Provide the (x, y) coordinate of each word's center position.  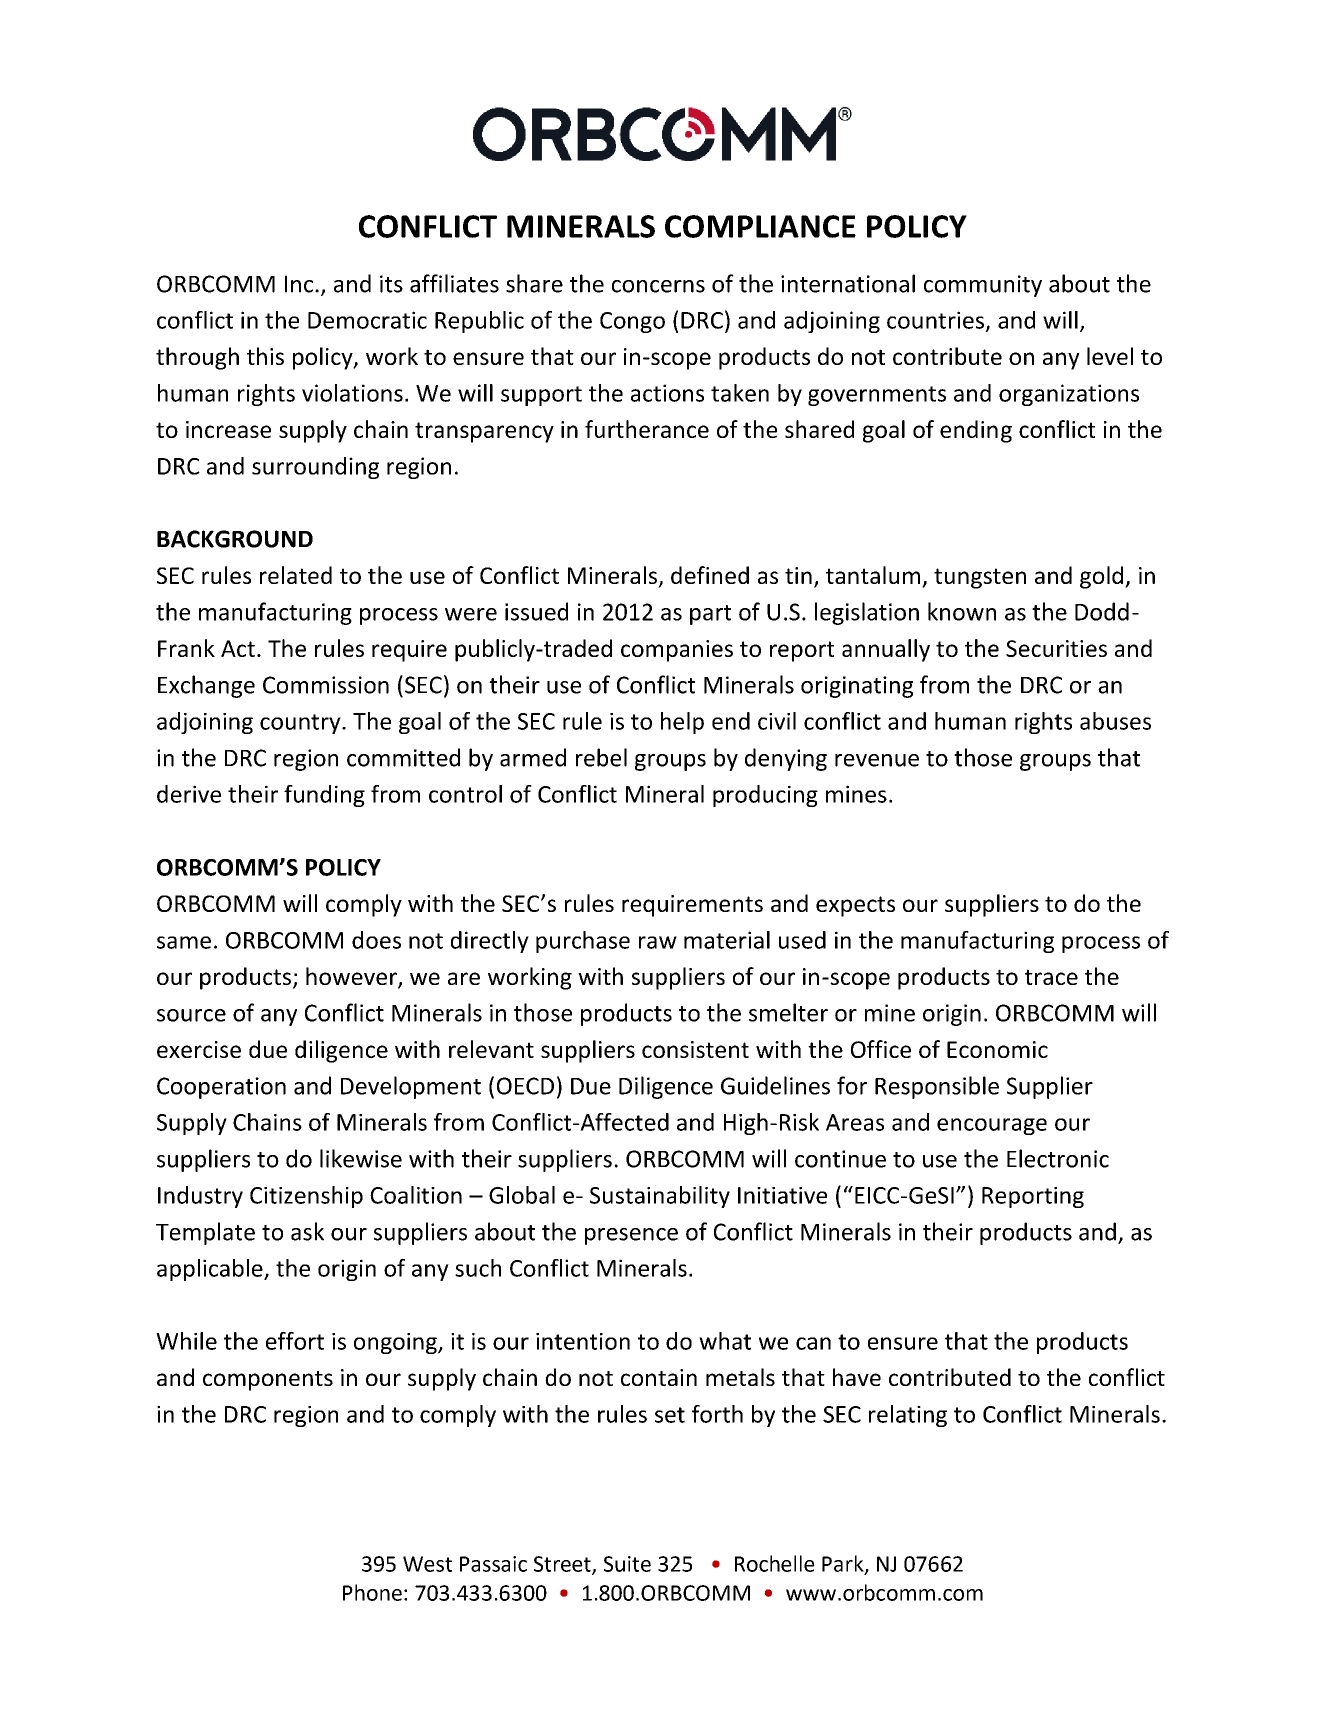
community (983, 286)
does (376, 940)
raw (658, 942)
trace (1051, 977)
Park (844, 1564)
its (391, 284)
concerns (658, 286)
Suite (627, 1564)
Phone (372, 1592)
